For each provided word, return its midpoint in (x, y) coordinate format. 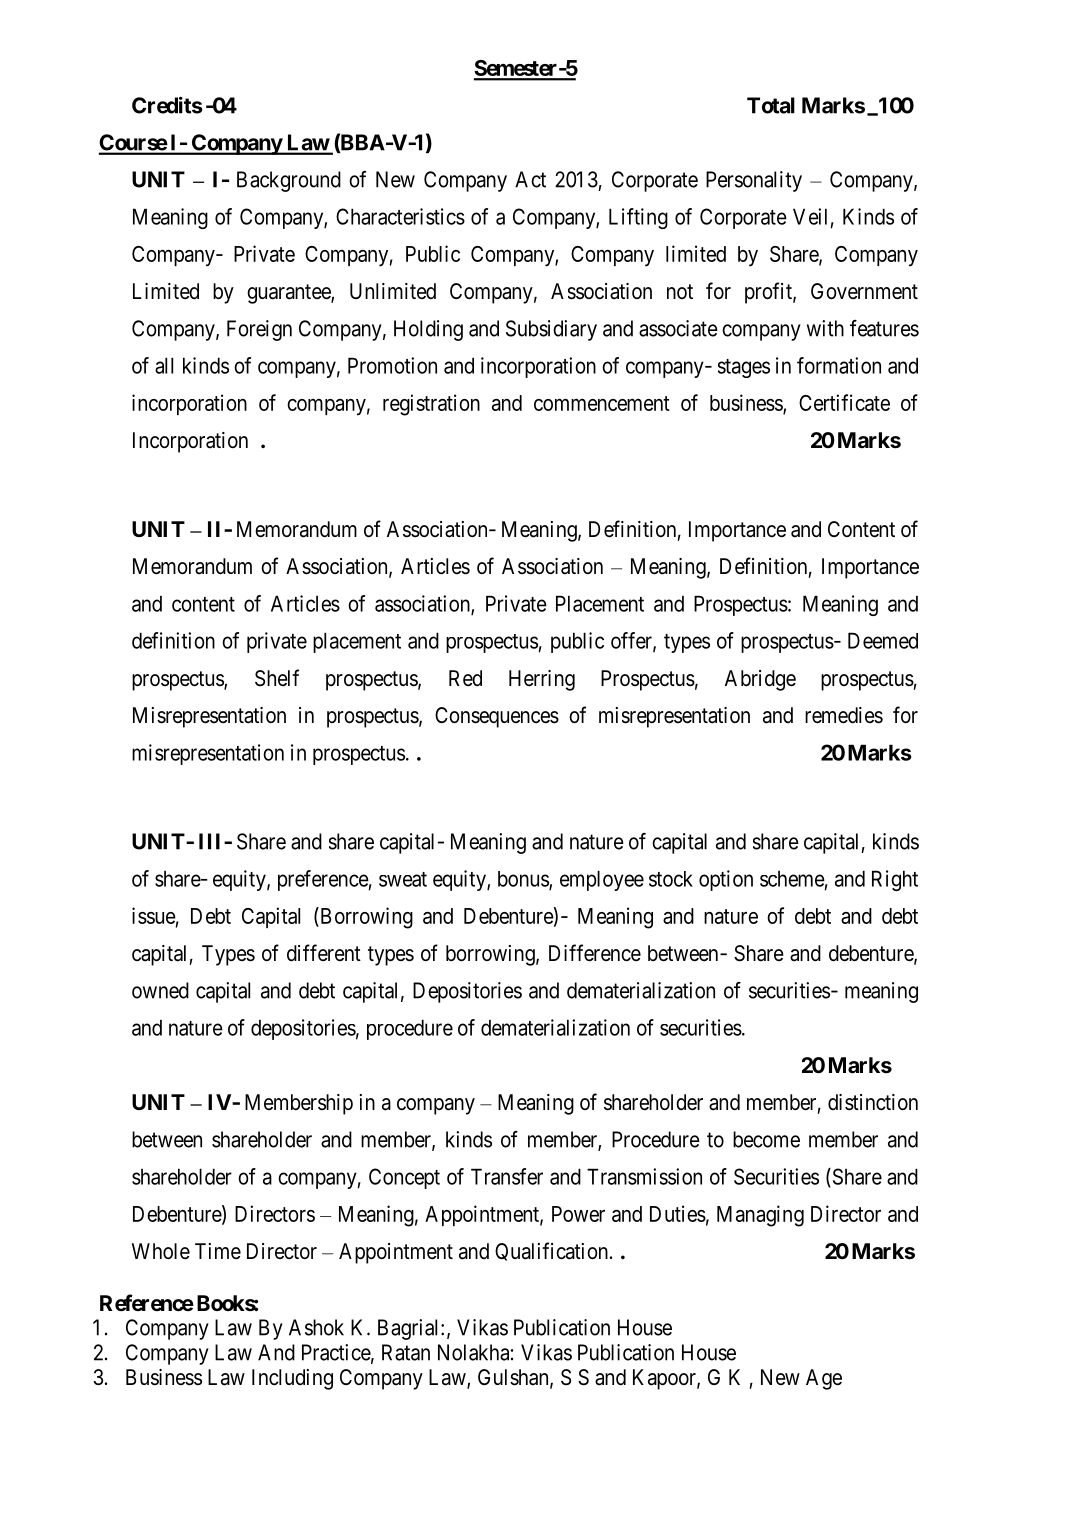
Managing (760, 1216)
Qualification (551, 1251)
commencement (602, 403)
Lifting (638, 218)
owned (160, 990)
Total (771, 105)
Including (292, 1379)
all (164, 365)
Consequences (497, 717)
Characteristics (400, 216)
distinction (873, 1102)
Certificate (844, 402)
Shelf (277, 678)
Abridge (760, 680)
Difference (595, 953)
